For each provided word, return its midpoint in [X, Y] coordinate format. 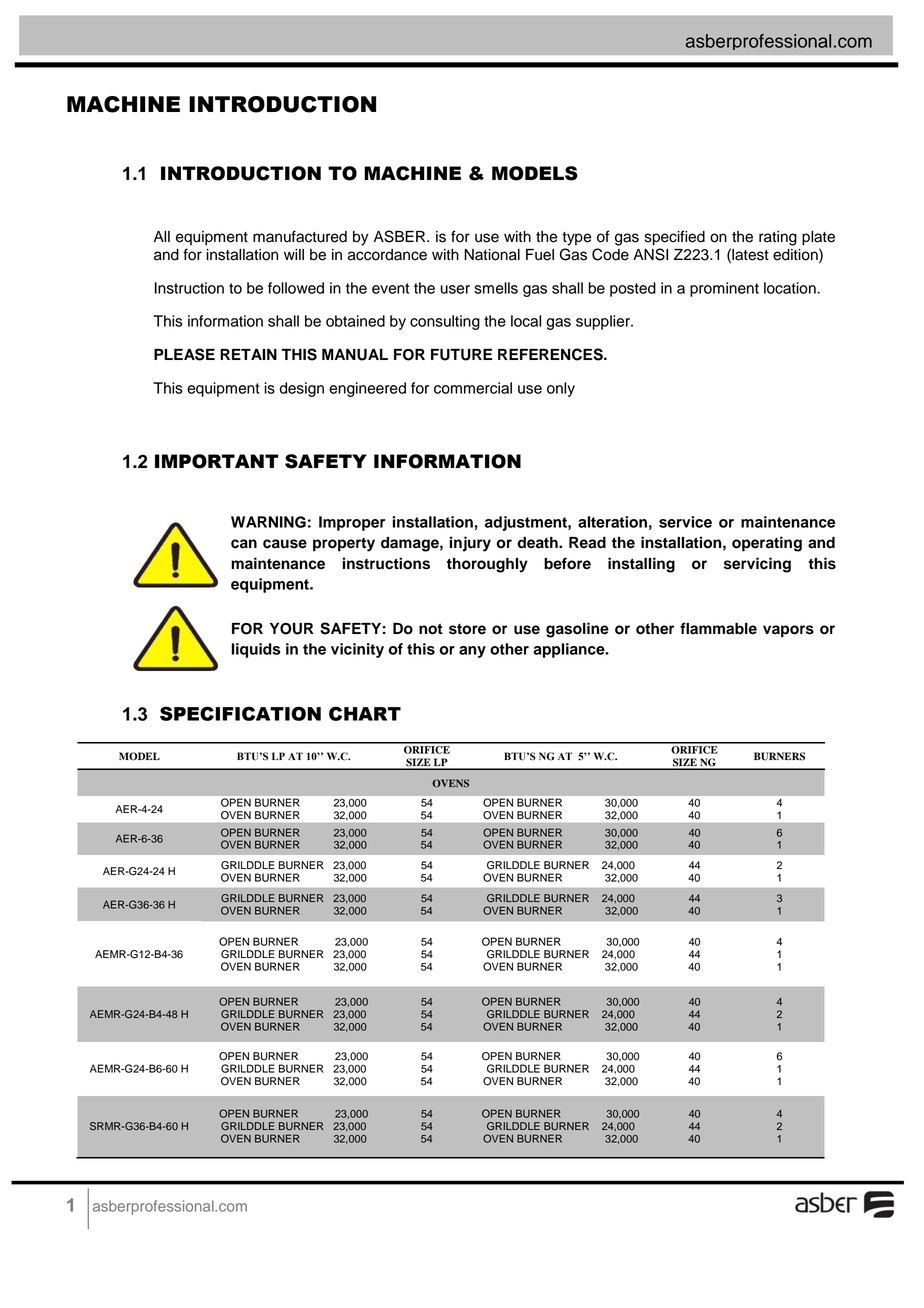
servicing [757, 565]
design [302, 389]
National [492, 255]
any [472, 652]
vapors [788, 631]
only [561, 389]
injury [470, 544]
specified [675, 238]
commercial [473, 388]
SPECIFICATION [240, 713]
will [294, 254]
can [244, 544]
